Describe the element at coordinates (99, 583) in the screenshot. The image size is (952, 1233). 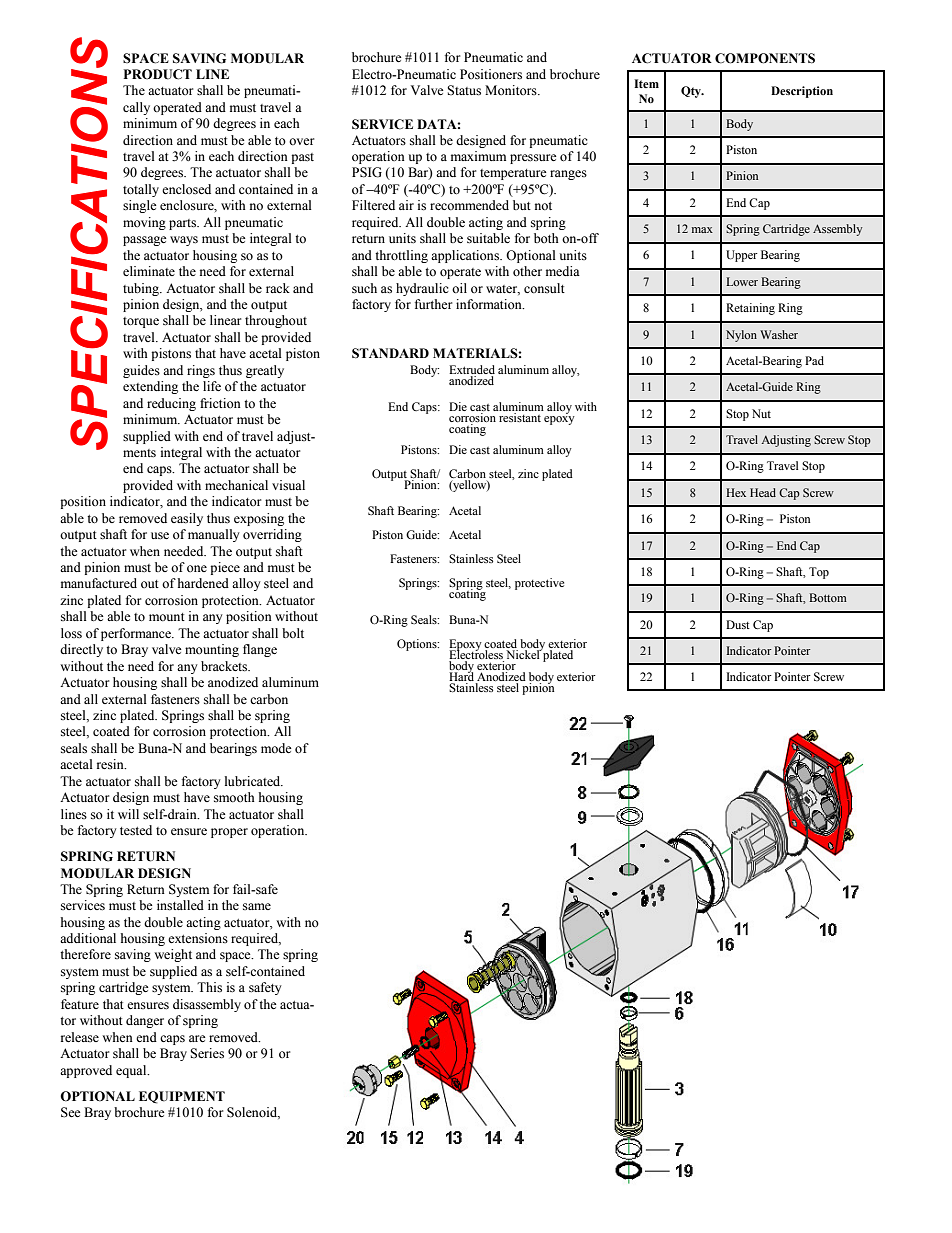
I see `manufactured` at that location.
